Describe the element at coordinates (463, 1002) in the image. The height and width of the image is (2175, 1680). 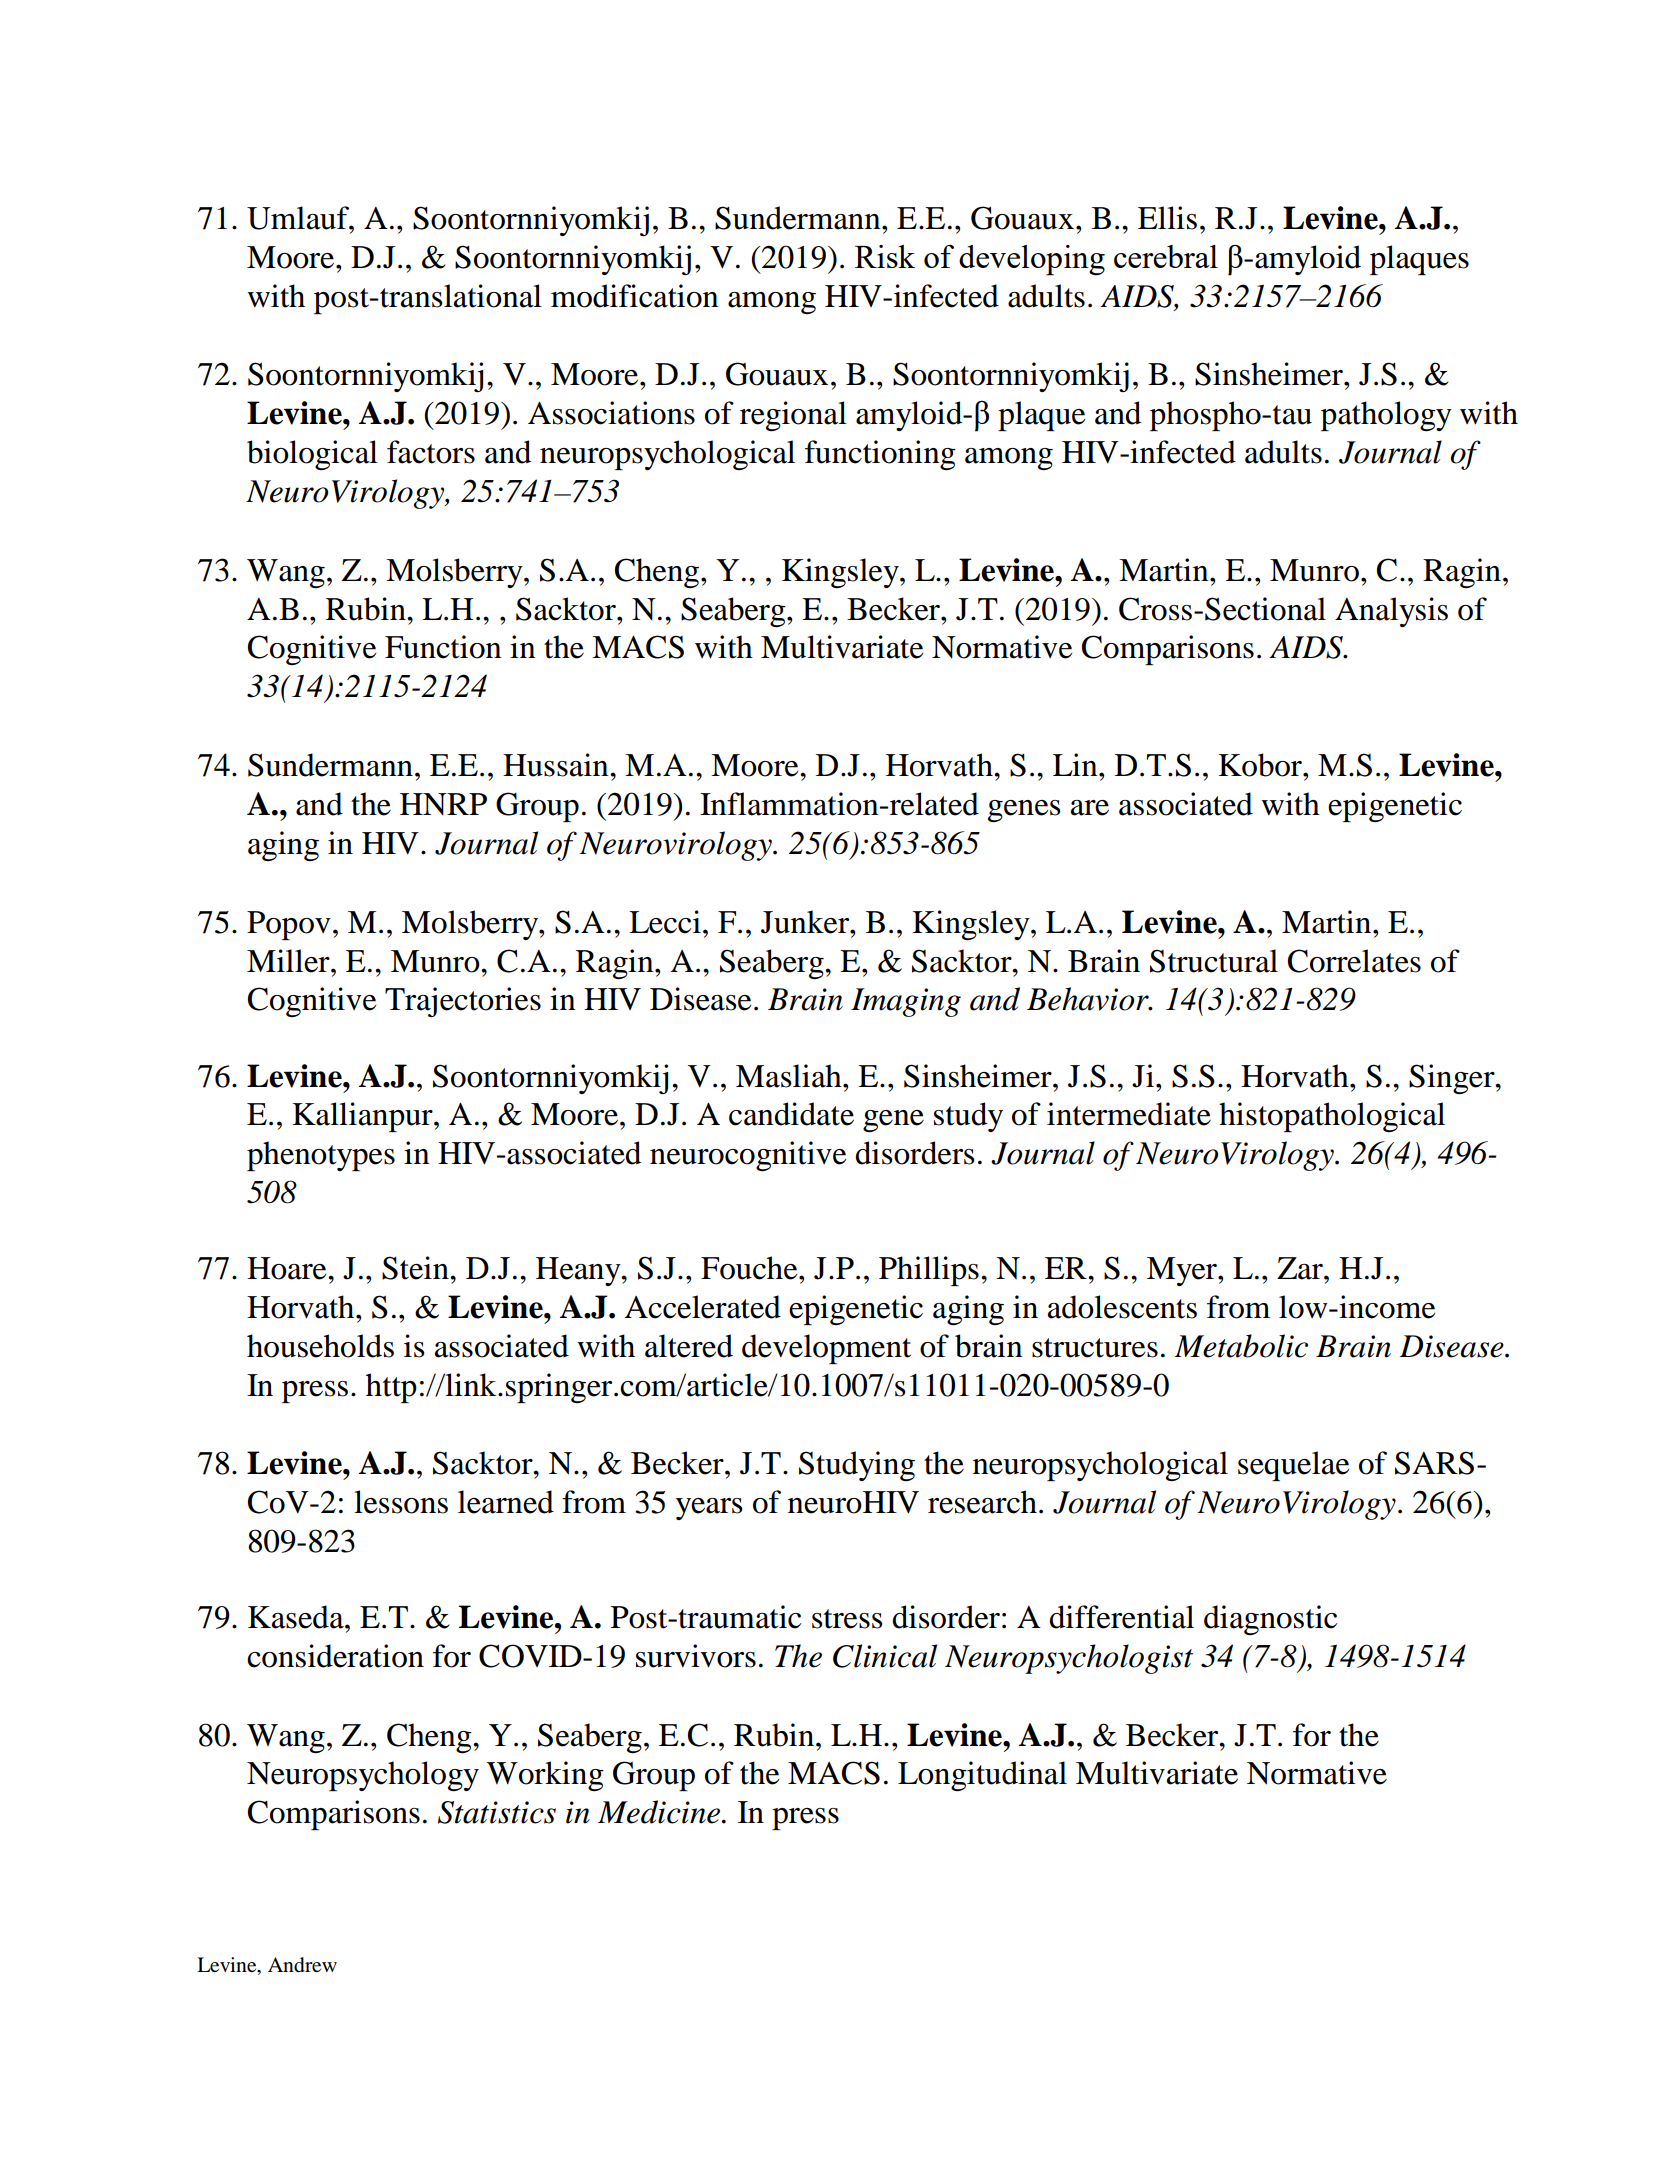
I see `Trajectories` at that location.
